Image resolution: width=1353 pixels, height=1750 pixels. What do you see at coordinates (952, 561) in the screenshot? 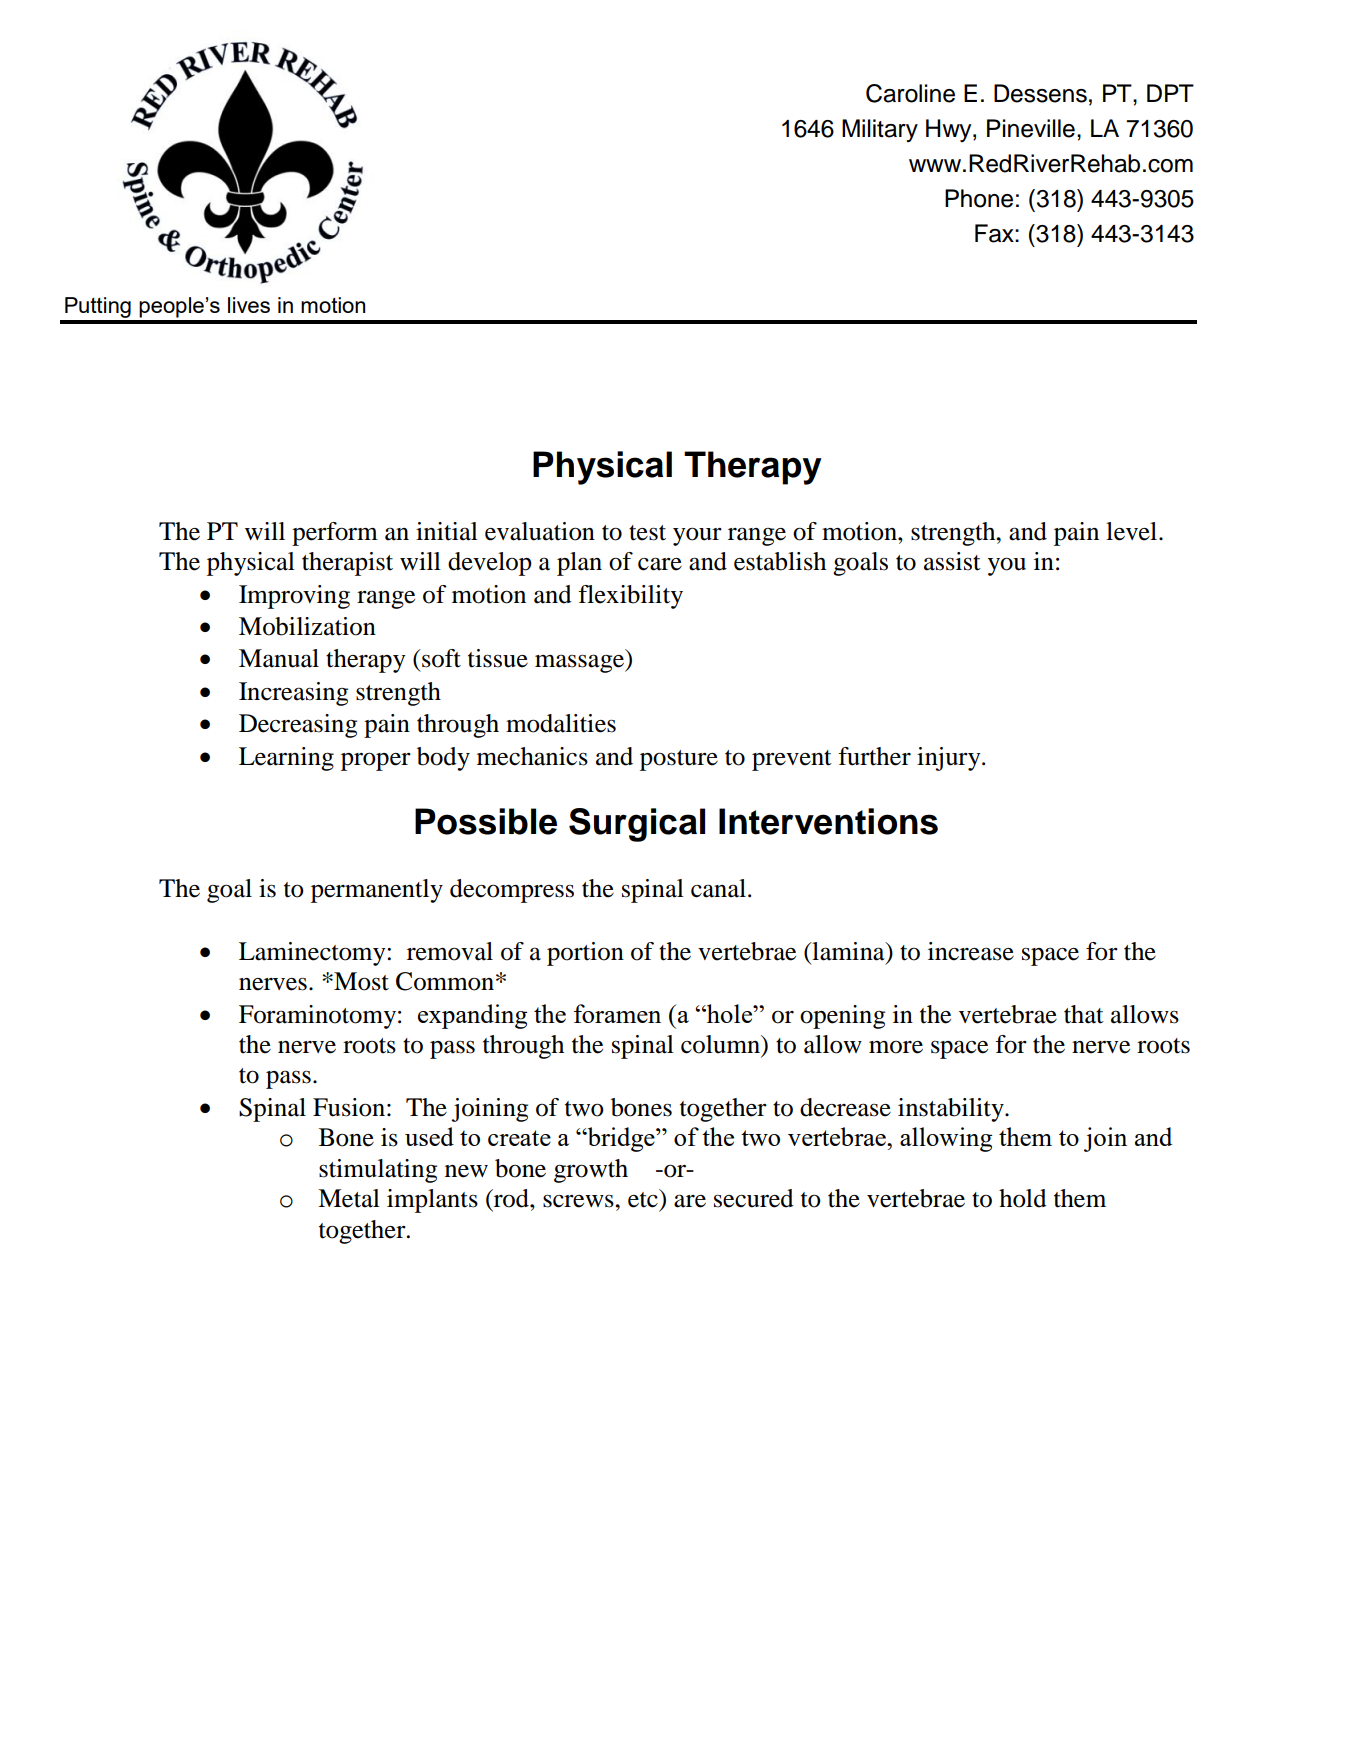
I see `assist` at bounding box center [952, 561].
